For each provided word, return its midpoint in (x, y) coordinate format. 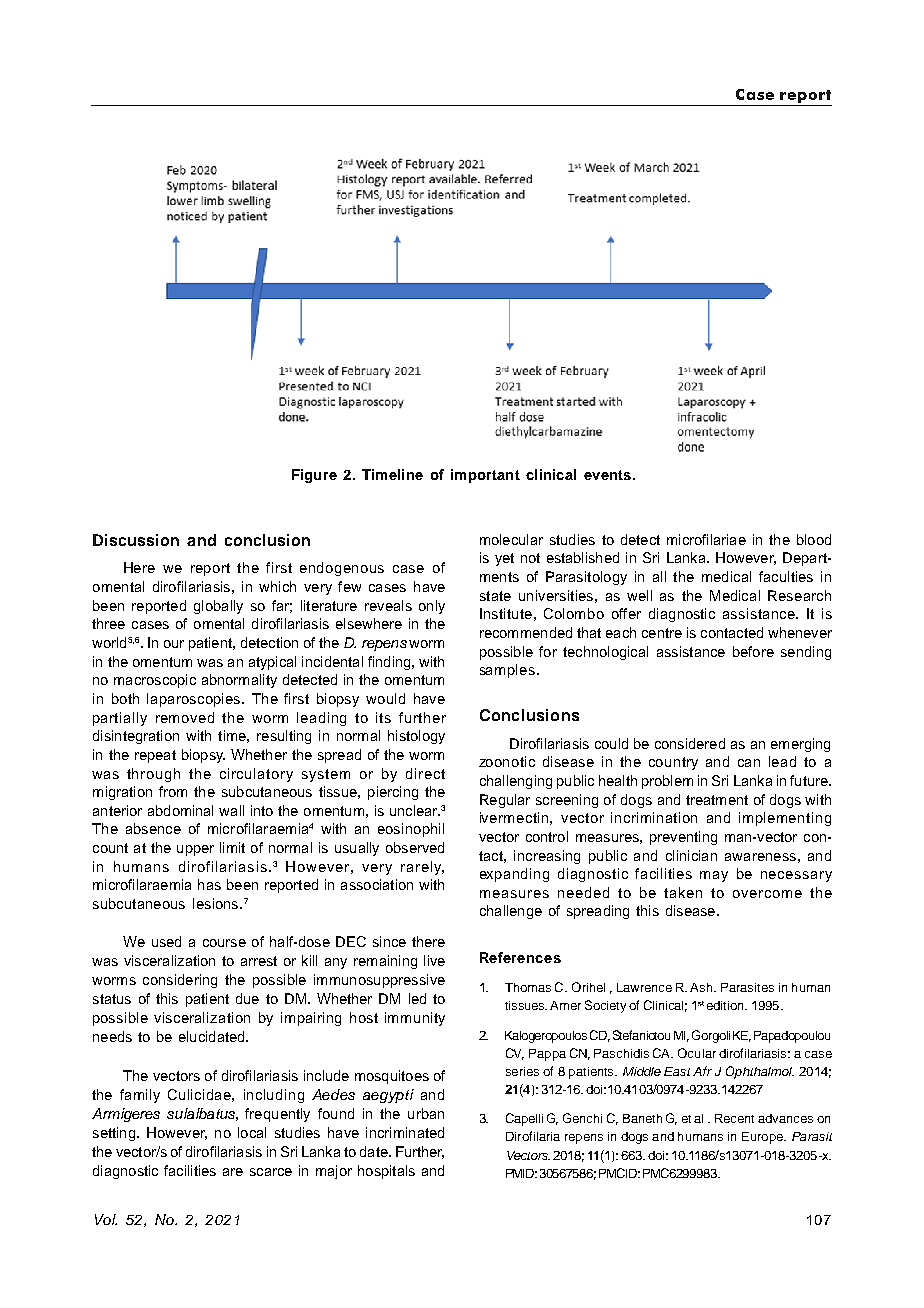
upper (195, 850)
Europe (763, 1138)
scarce (271, 1172)
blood (814, 539)
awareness (760, 857)
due (247, 998)
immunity (415, 1019)
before (753, 651)
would (385, 698)
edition (726, 1005)
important (485, 476)
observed (415, 847)
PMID (521, 1173)
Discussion (136, 540)
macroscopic (155, 681)
